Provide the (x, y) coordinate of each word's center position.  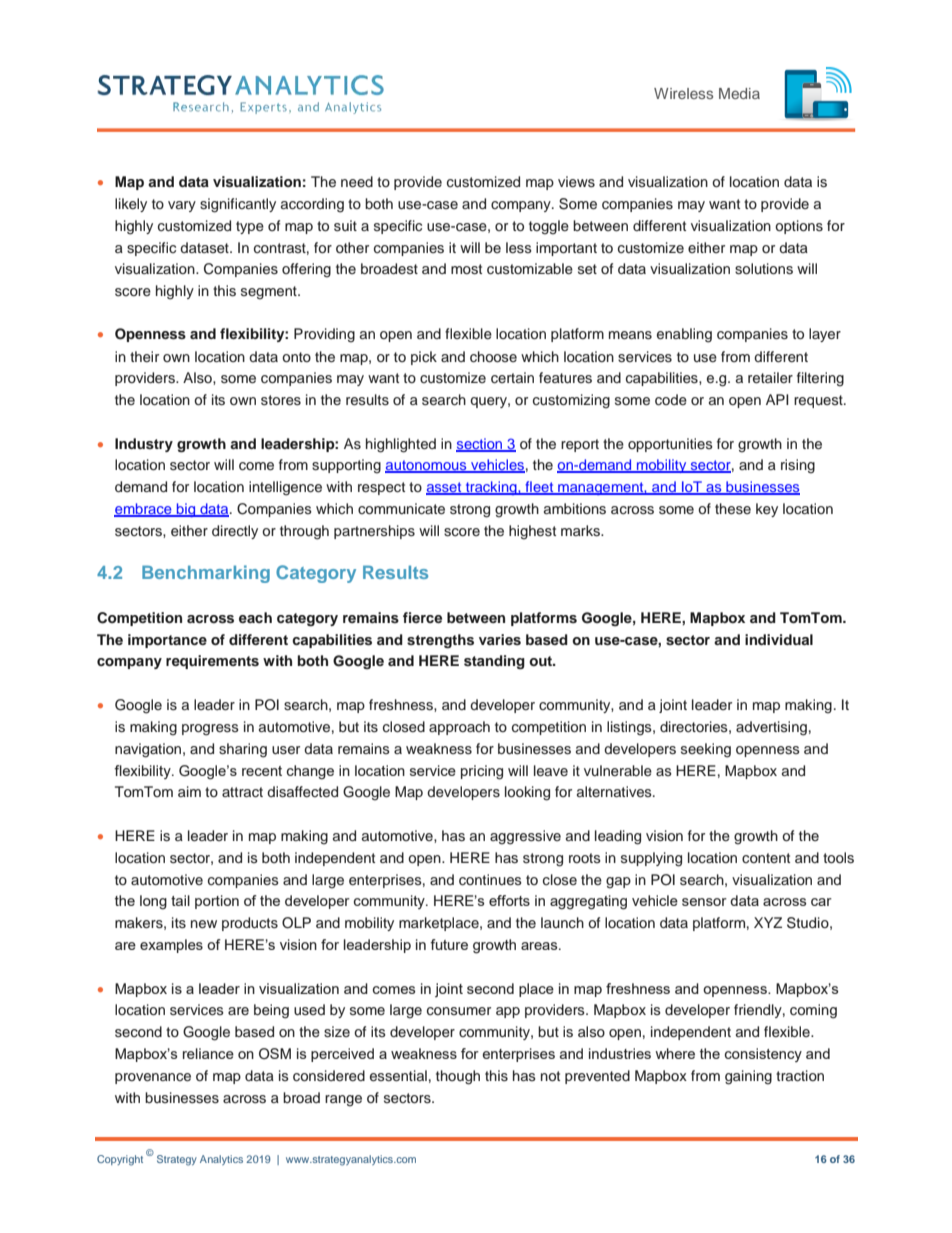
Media (739, 93)
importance (167, 641)
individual (779, 639)
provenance (153, 1078)
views (576, 181)
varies (500, 639)
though (458, 1077)
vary (182, 206)
